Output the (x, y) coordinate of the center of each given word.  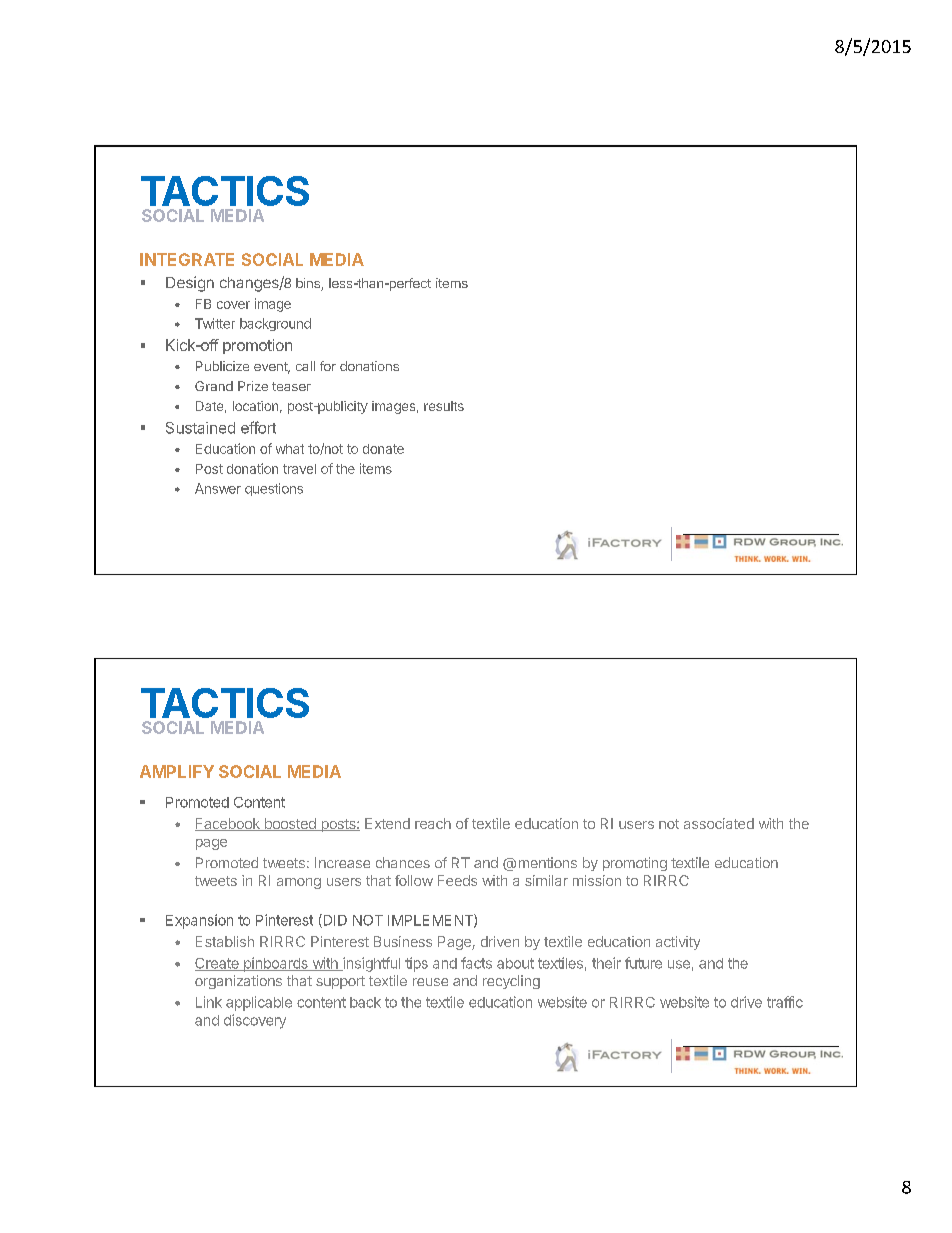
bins (309, 284)
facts (476, 963)
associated (719, 823)
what (290, 449)
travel (299, 469)
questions (274, 489)
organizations (238, 982)
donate (383, 449)
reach (433, 823)
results (444, 406)
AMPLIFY (177, 771)
